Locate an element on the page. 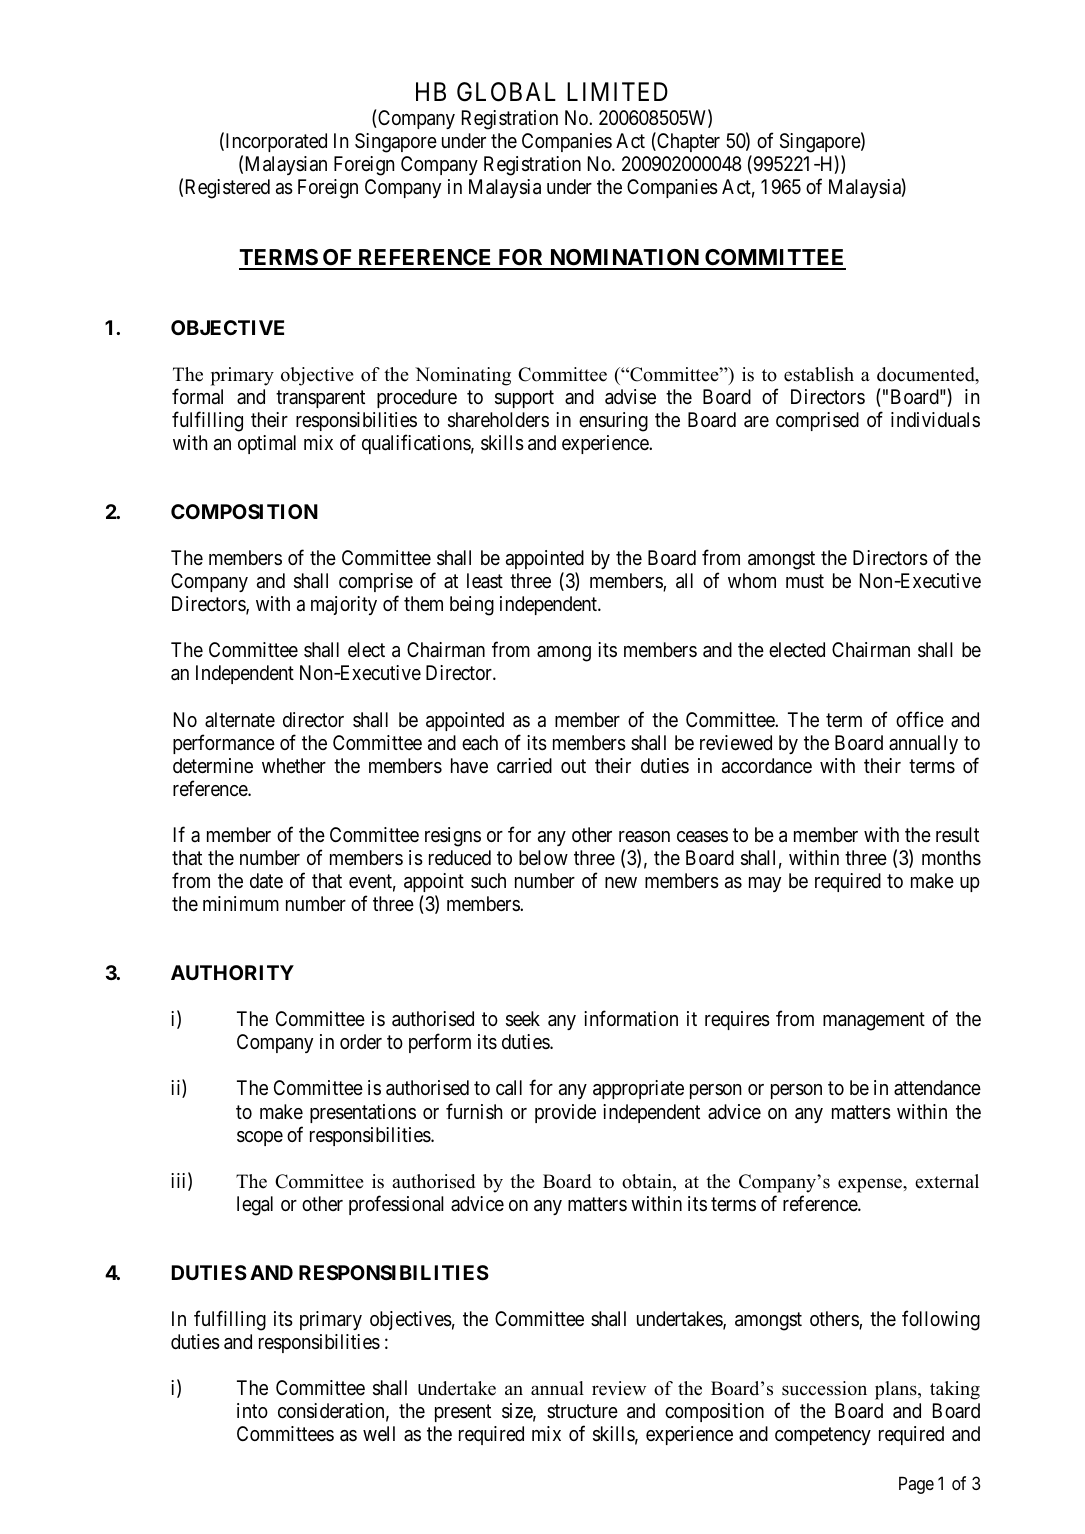 This document has width=1085, height=1534. majority is located at coordinates (344, 605).
